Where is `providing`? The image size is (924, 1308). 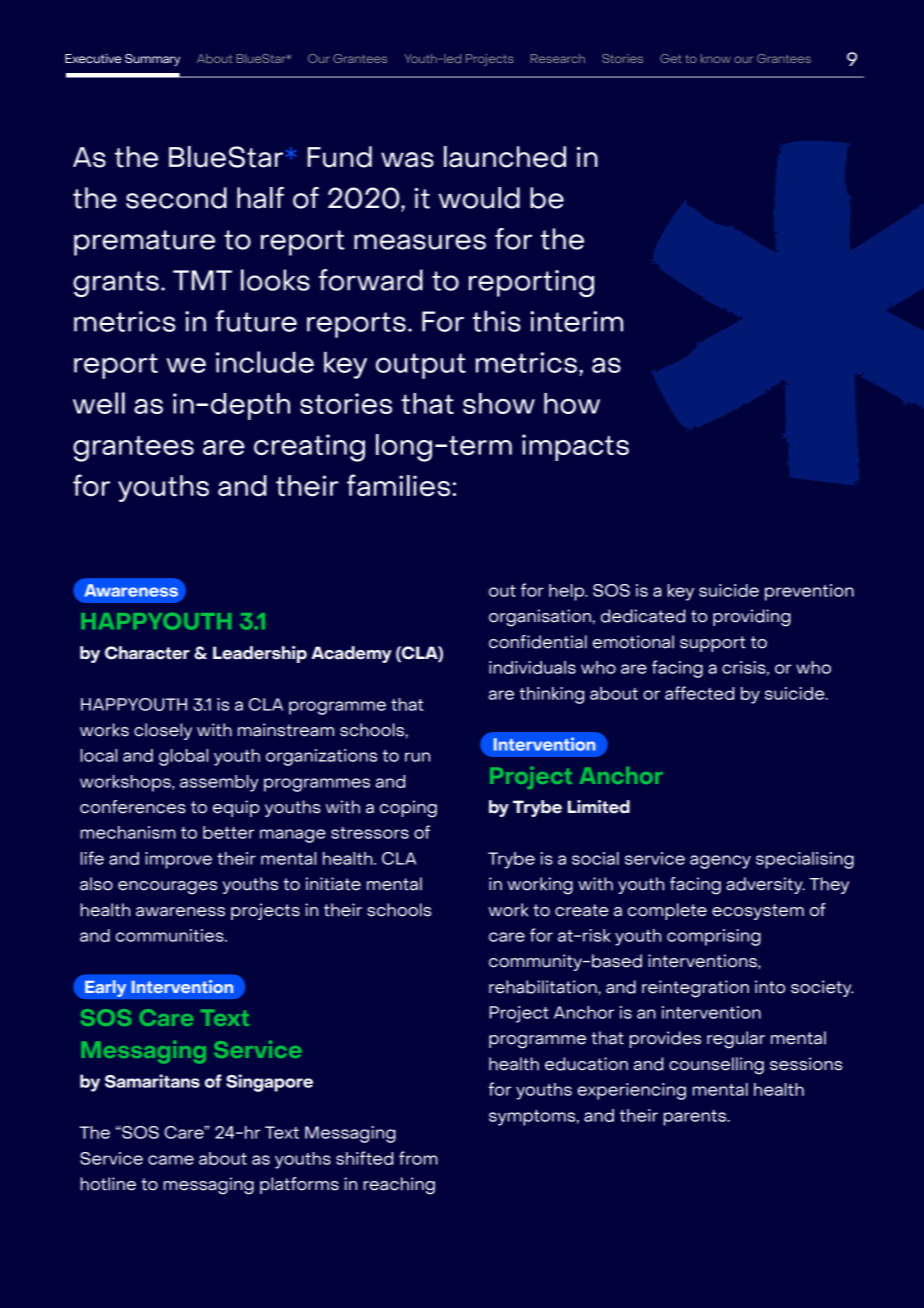
providing is located at coordinates (752, 618).
